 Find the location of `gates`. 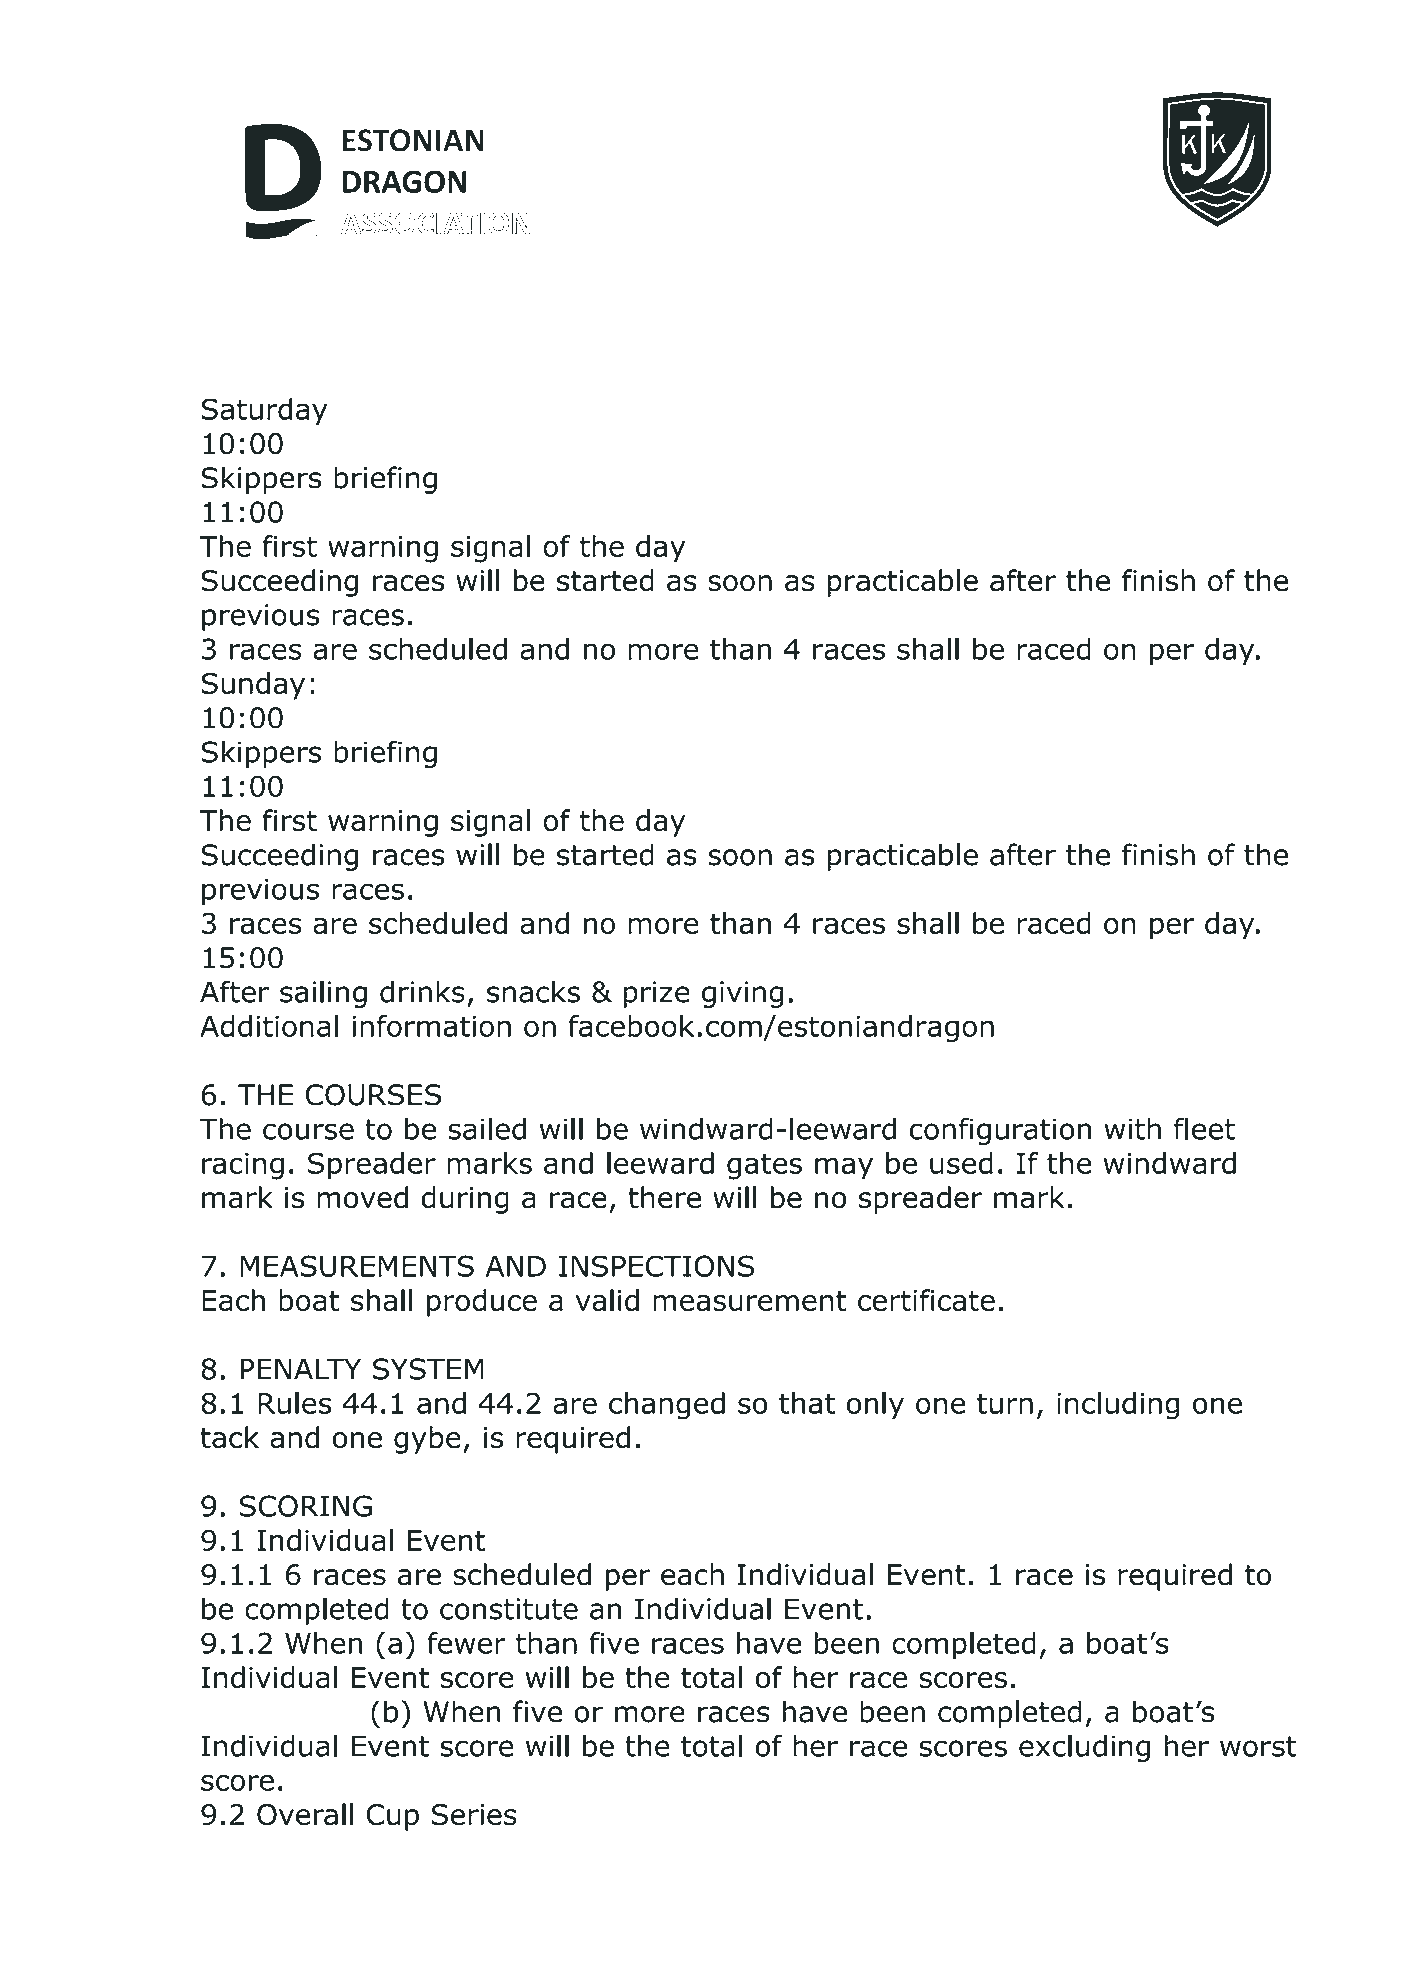

gates is located at coordinates (764, 1166).
